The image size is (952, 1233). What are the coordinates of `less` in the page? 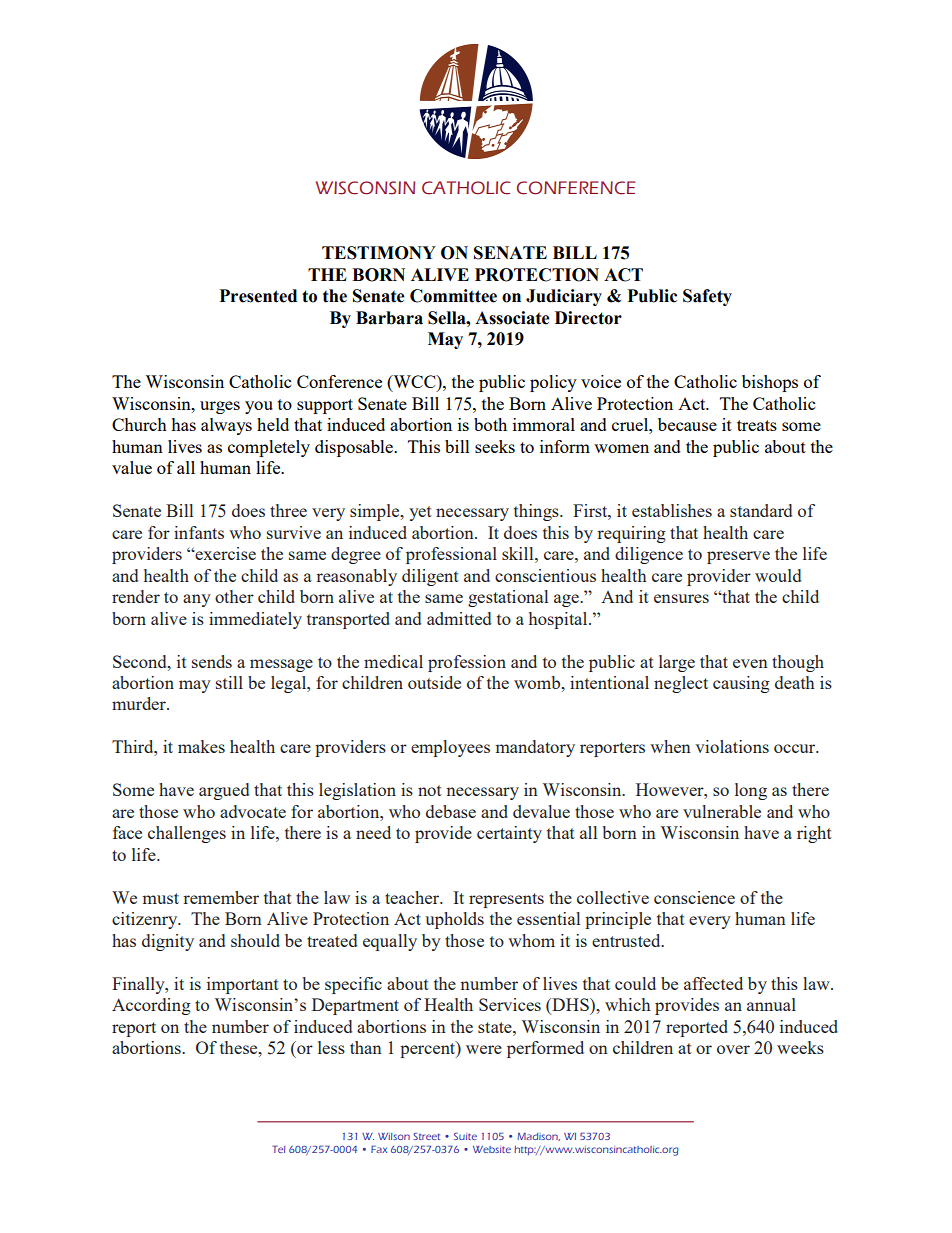 It's located at (331, 1047).
